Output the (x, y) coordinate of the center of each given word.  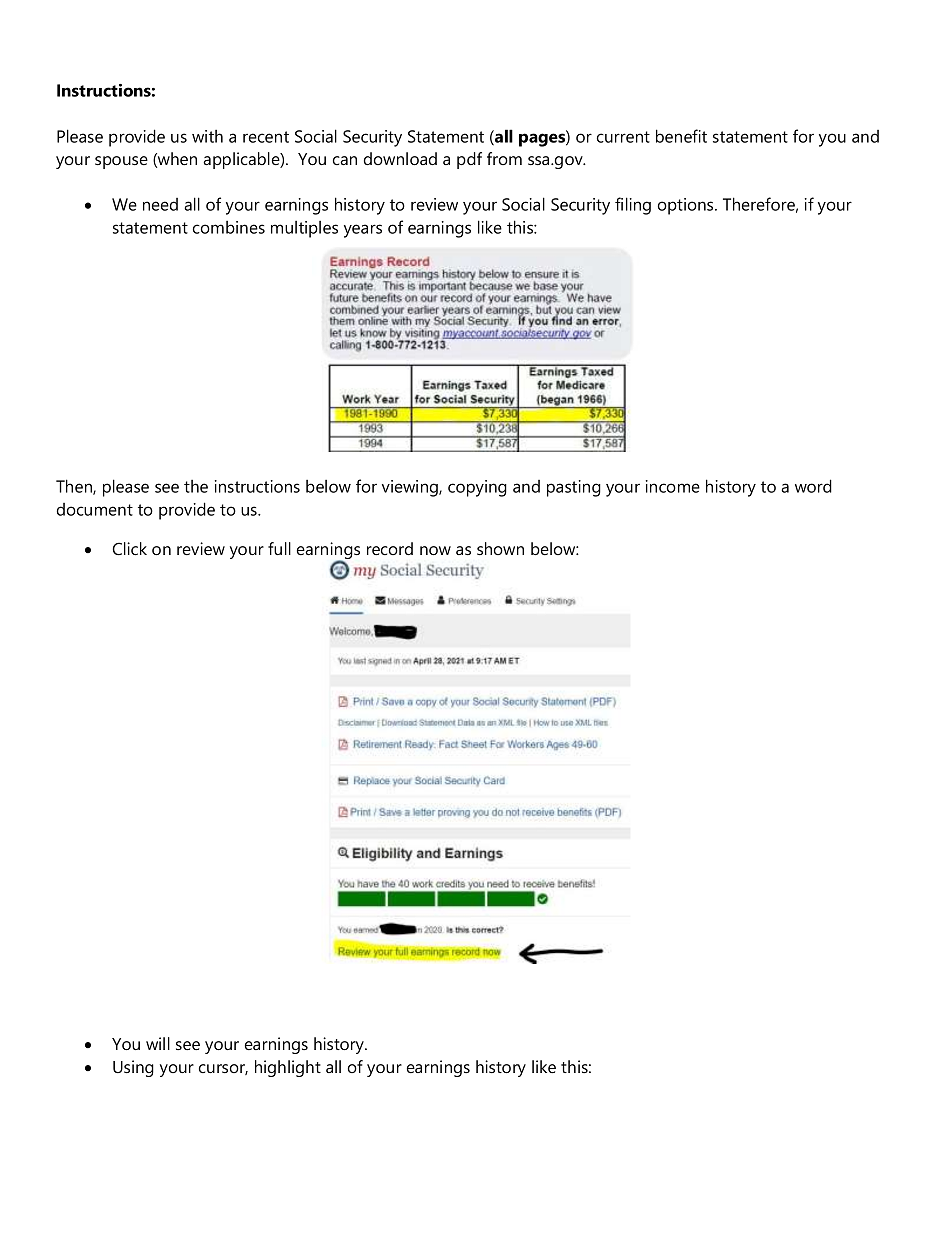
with (207, 136)
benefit (681, 136)
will (158, 1043)
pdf (469, 160)
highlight (288, 1068)
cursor (223, 1069)
